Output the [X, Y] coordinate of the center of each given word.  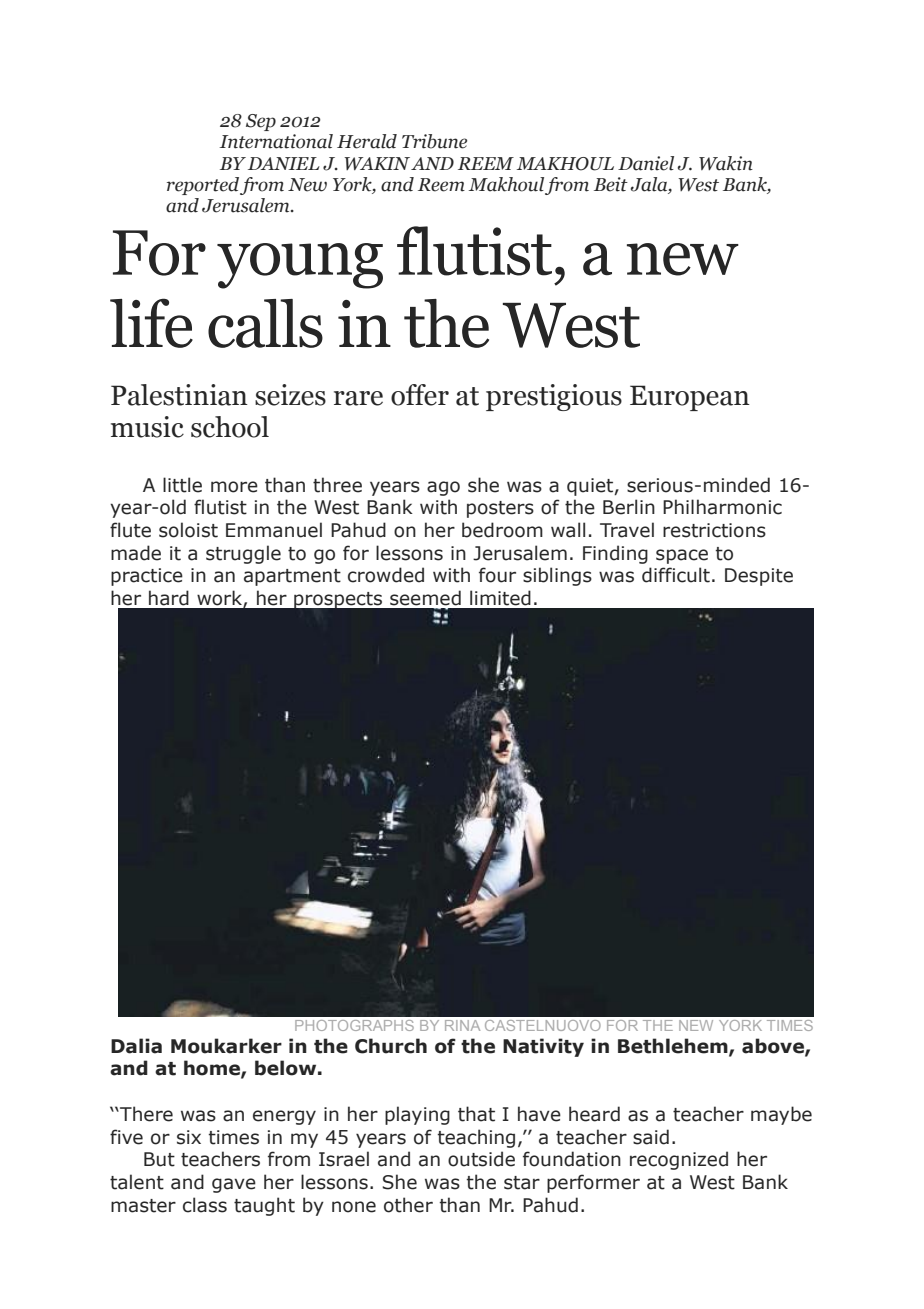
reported [203, 186]
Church [391, 1046]
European [690, 398]
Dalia [136, 1046]
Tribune [434, 141]
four [497, 575]
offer [420, 395]
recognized [679, 1160]
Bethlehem [674, 1047]
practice [147, 577]
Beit [611, 184]
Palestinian [179, 395]
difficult [676, 575]
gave [234, 1185]
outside [481, 1159]
